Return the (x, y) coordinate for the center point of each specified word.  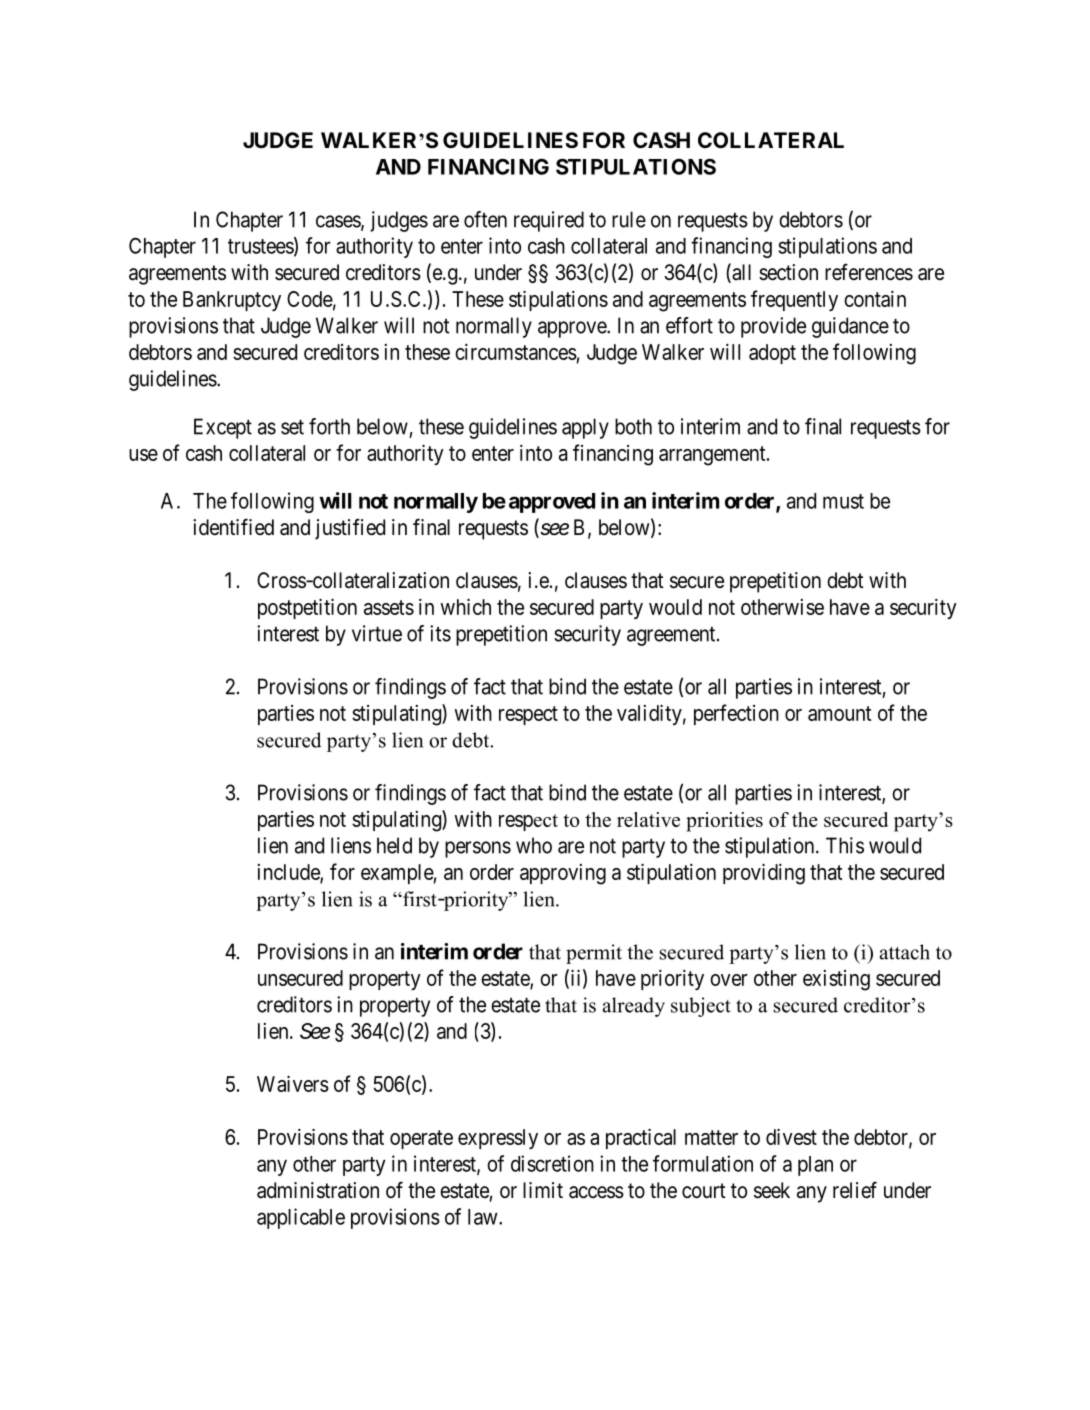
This (845, 845)
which (465, 607)
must (843, 501)
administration (318, 1190)
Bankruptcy (232, 301)
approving (563, 874)
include (289, 873)
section (788, 272)
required (549, 221)
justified (350, 529)
